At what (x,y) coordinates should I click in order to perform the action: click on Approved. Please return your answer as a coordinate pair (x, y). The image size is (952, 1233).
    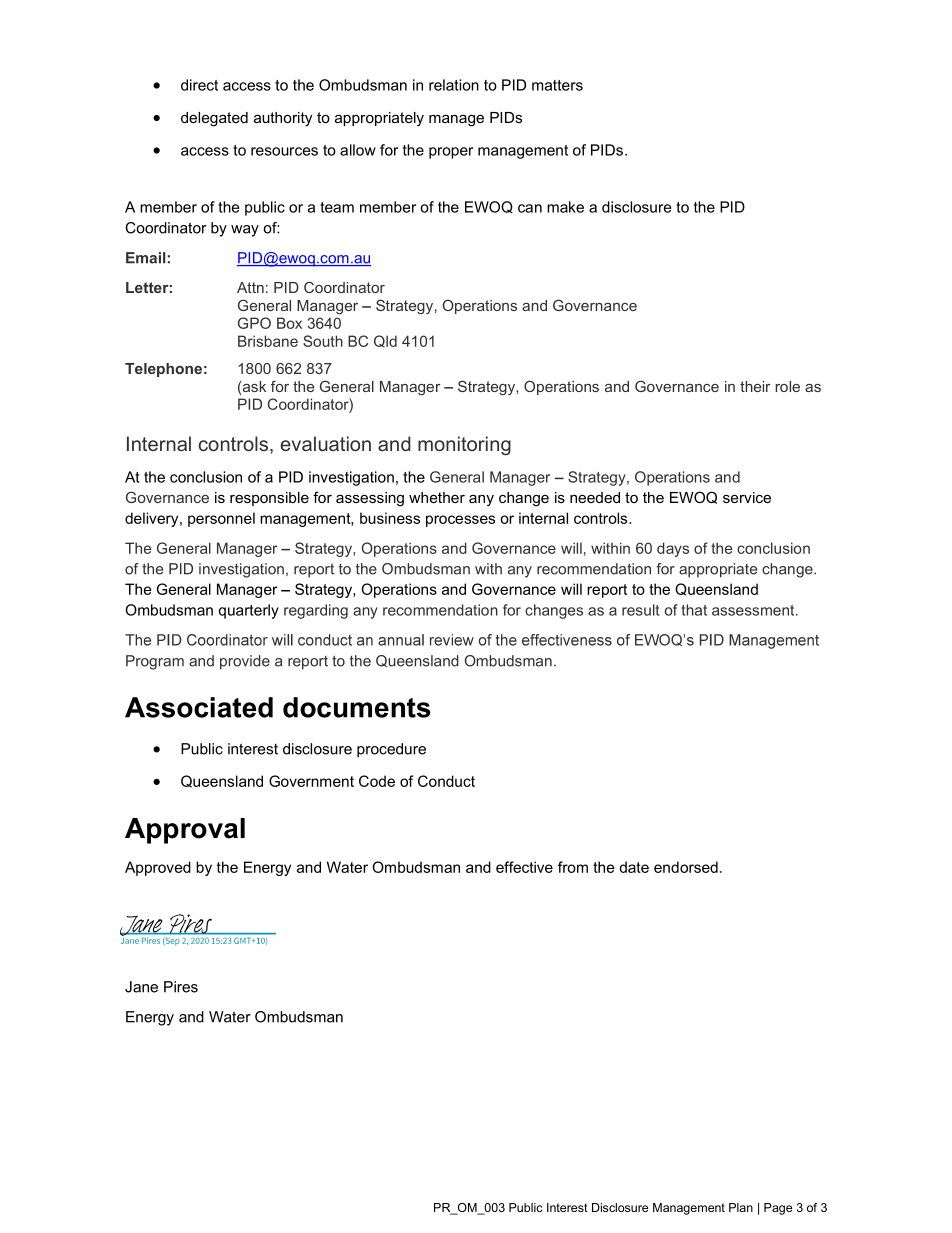
    Looking at the image, I should click on (158, 868).
